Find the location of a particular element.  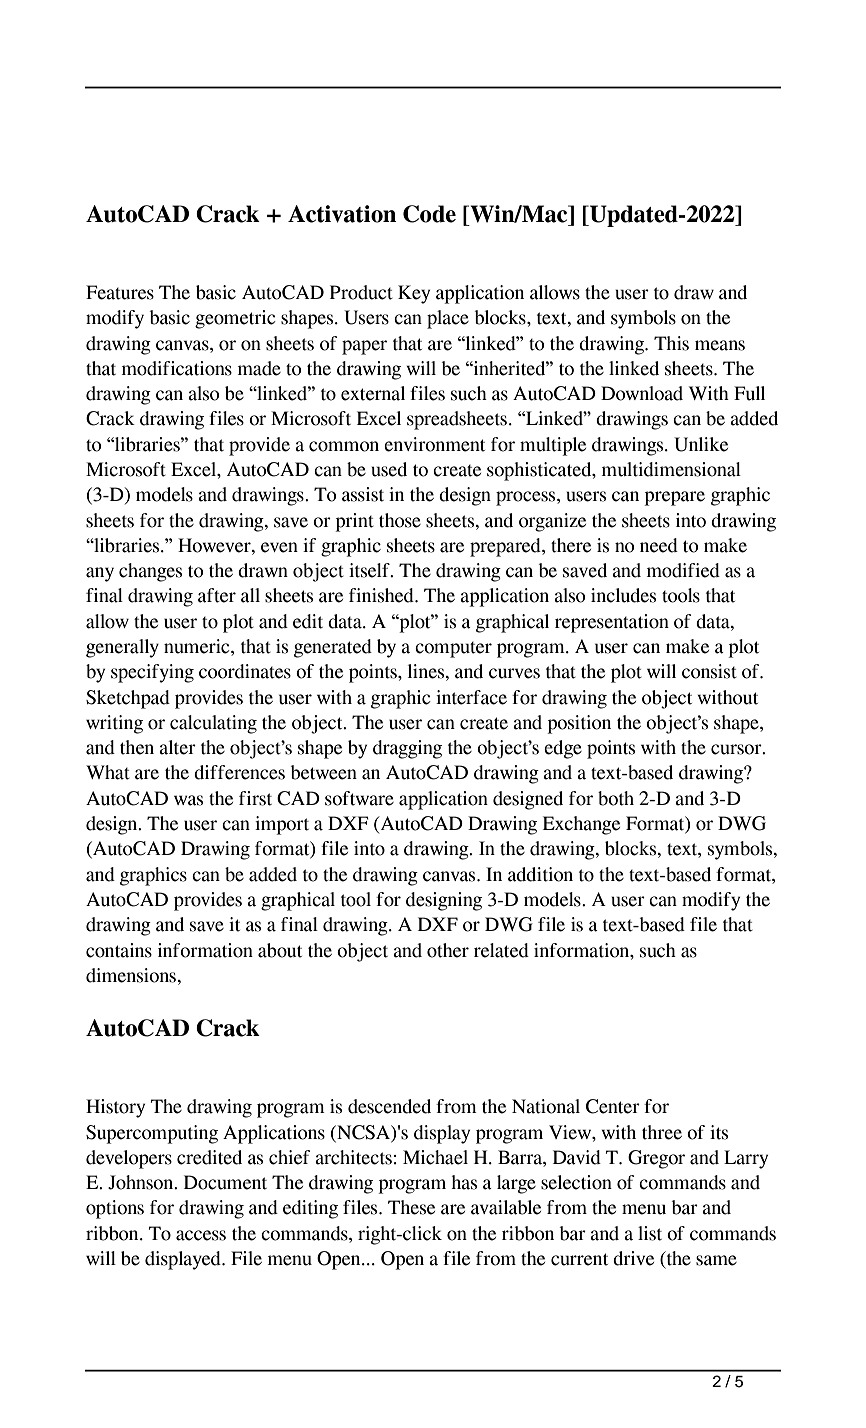

These is located at coordinates (411, 1207).
